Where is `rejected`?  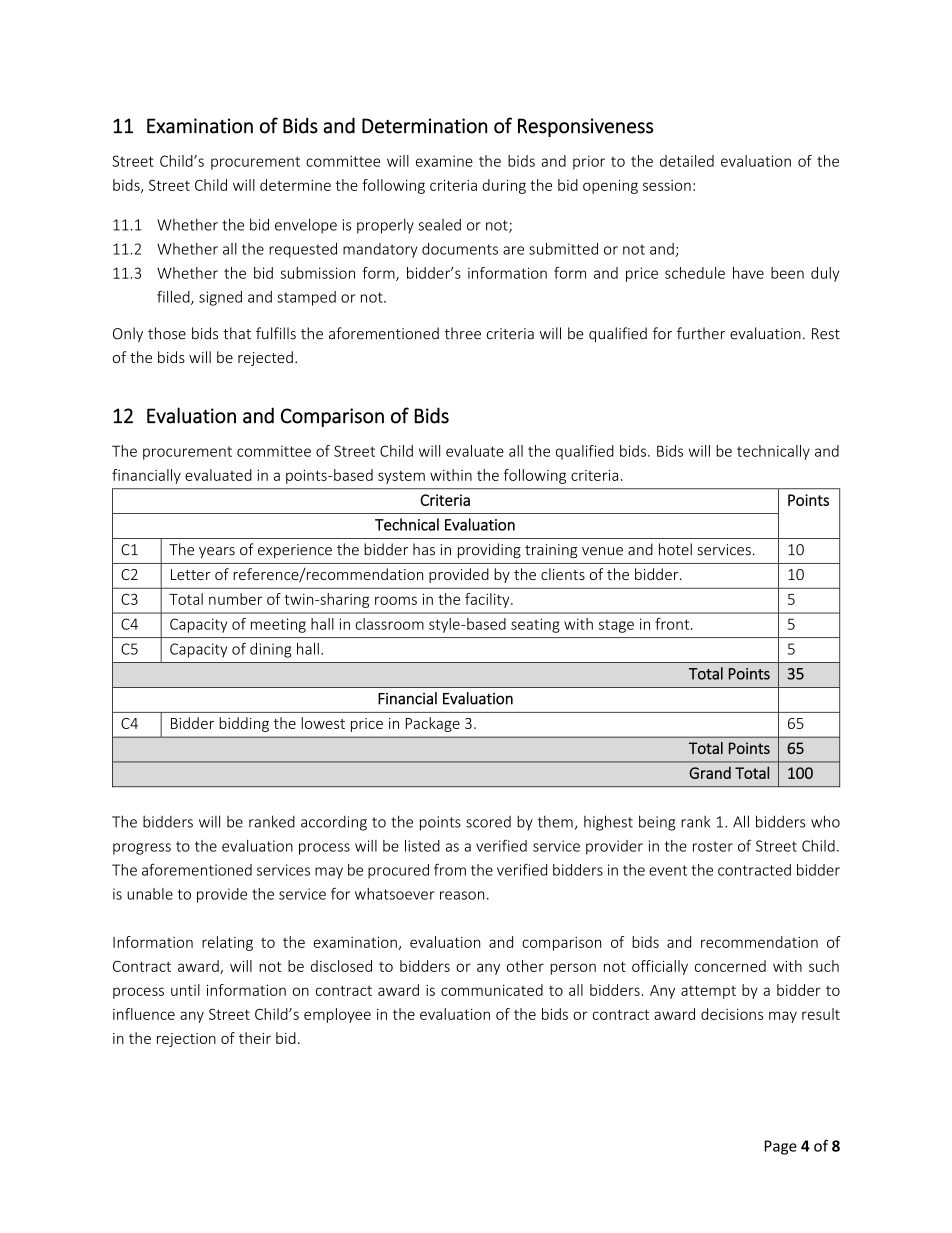 rejected is located at coordinates (265, 358).
